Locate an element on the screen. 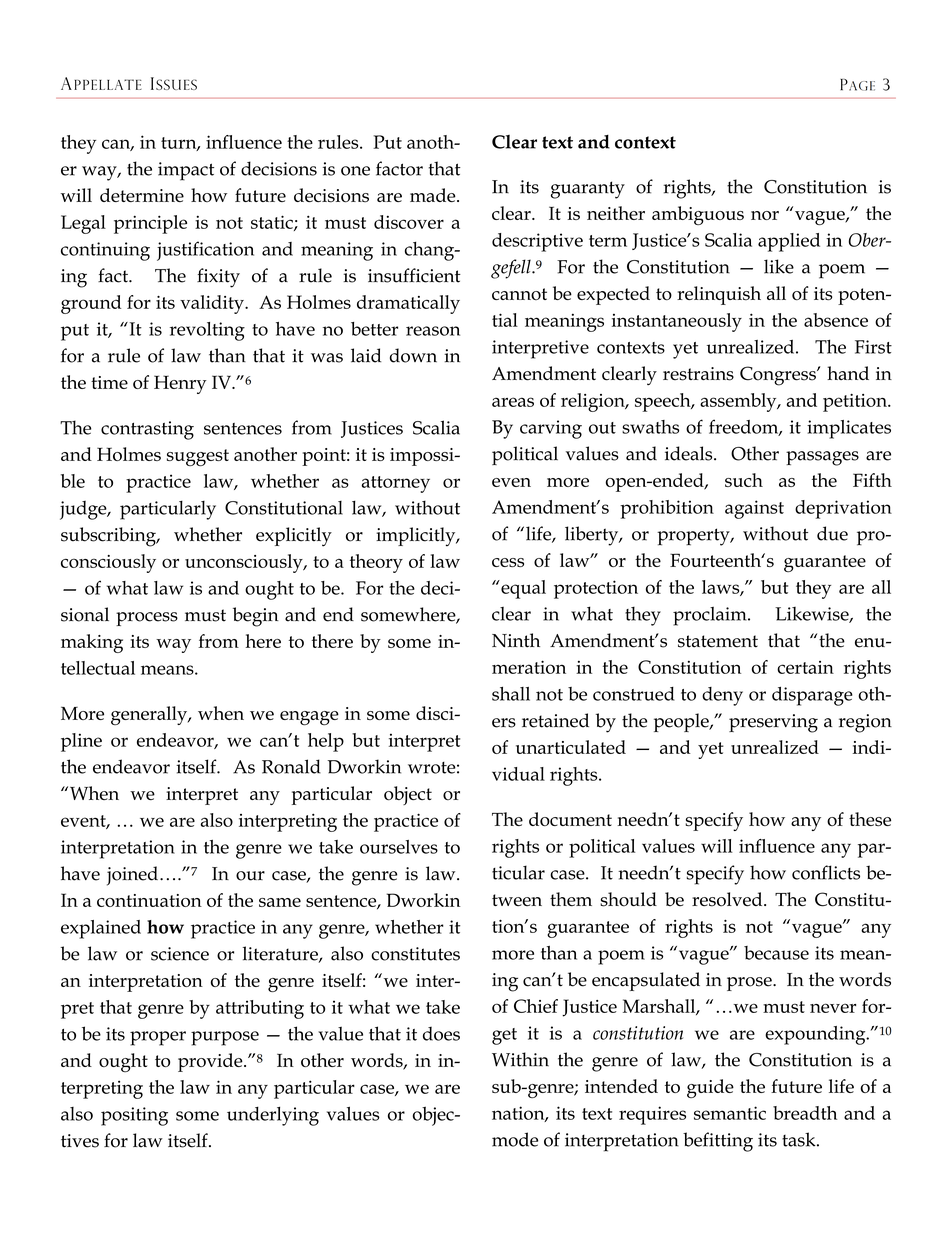 The height and width of the screenshot is (1233, 952). document is located at coordinates (570, 819).
